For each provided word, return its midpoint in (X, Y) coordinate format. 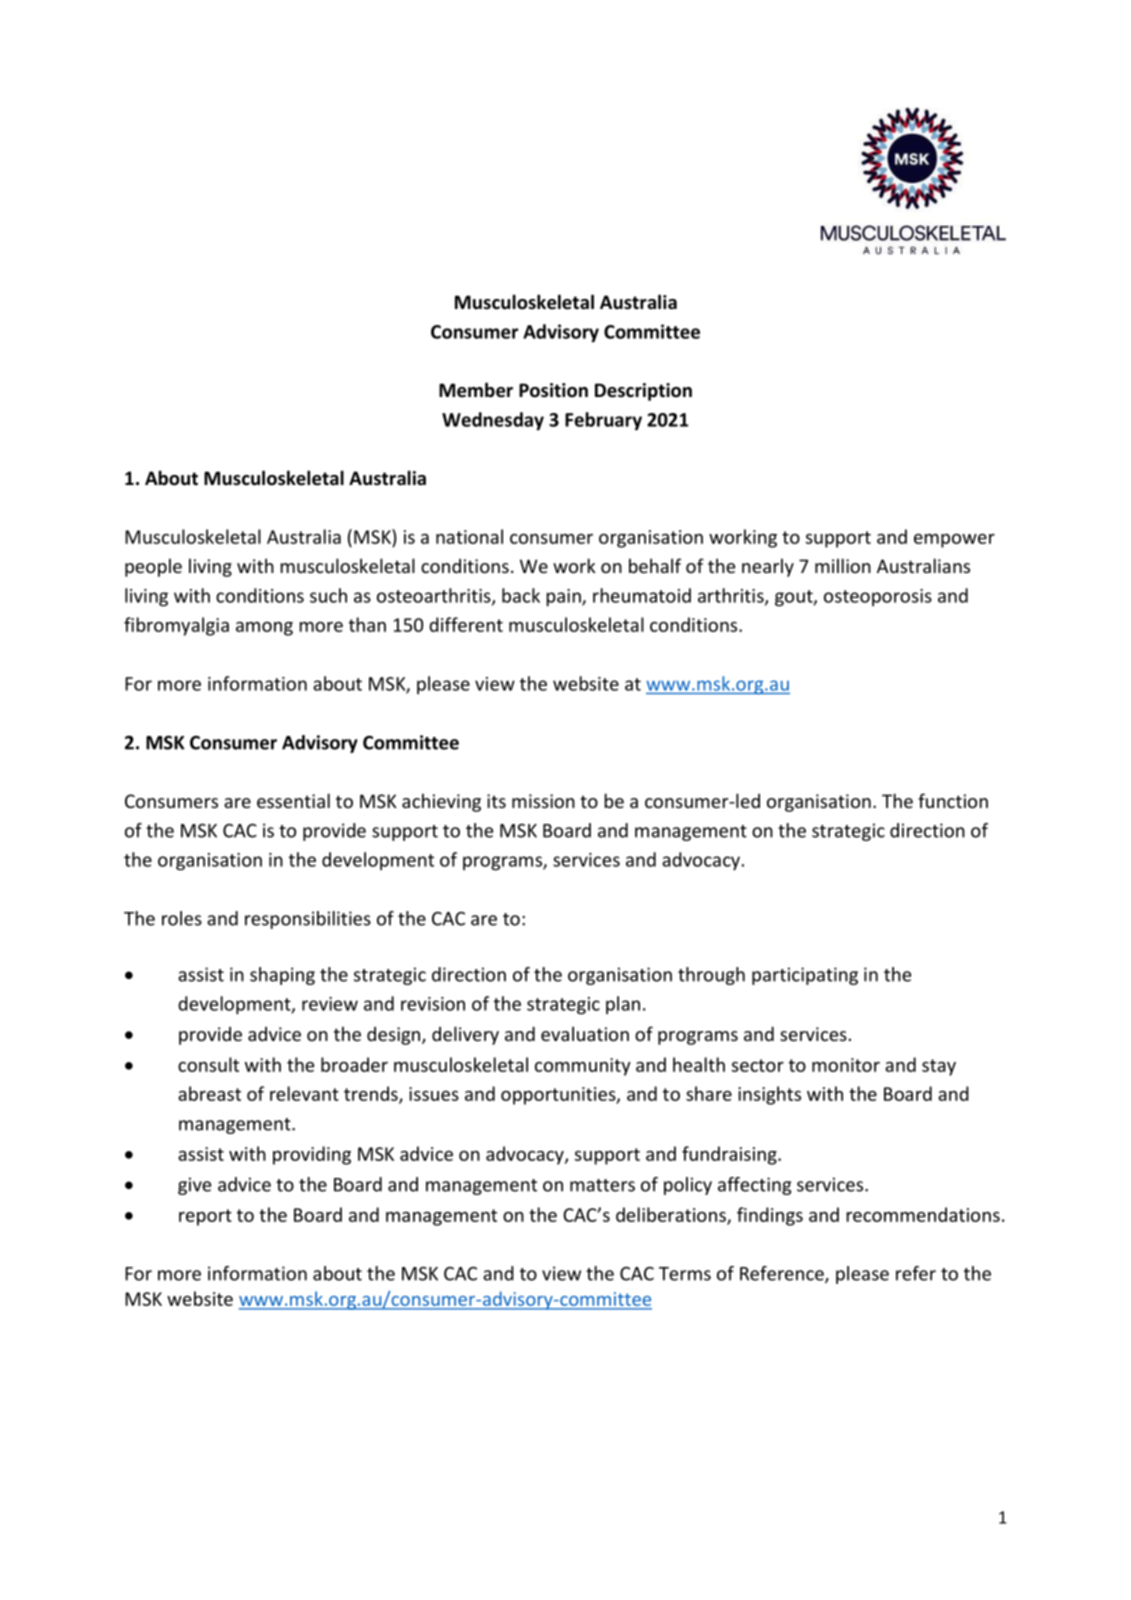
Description (643, 392)
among (264, 629)
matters (602, 1185)
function (953, 800)
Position (553, 390)
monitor (846, 1065)
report (205, 1217)
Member (476, 390)
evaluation (585, 1033)
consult (208, 1064)
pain (565, 598)
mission (543, 801)
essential (293, 800)
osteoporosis (878, 598)
